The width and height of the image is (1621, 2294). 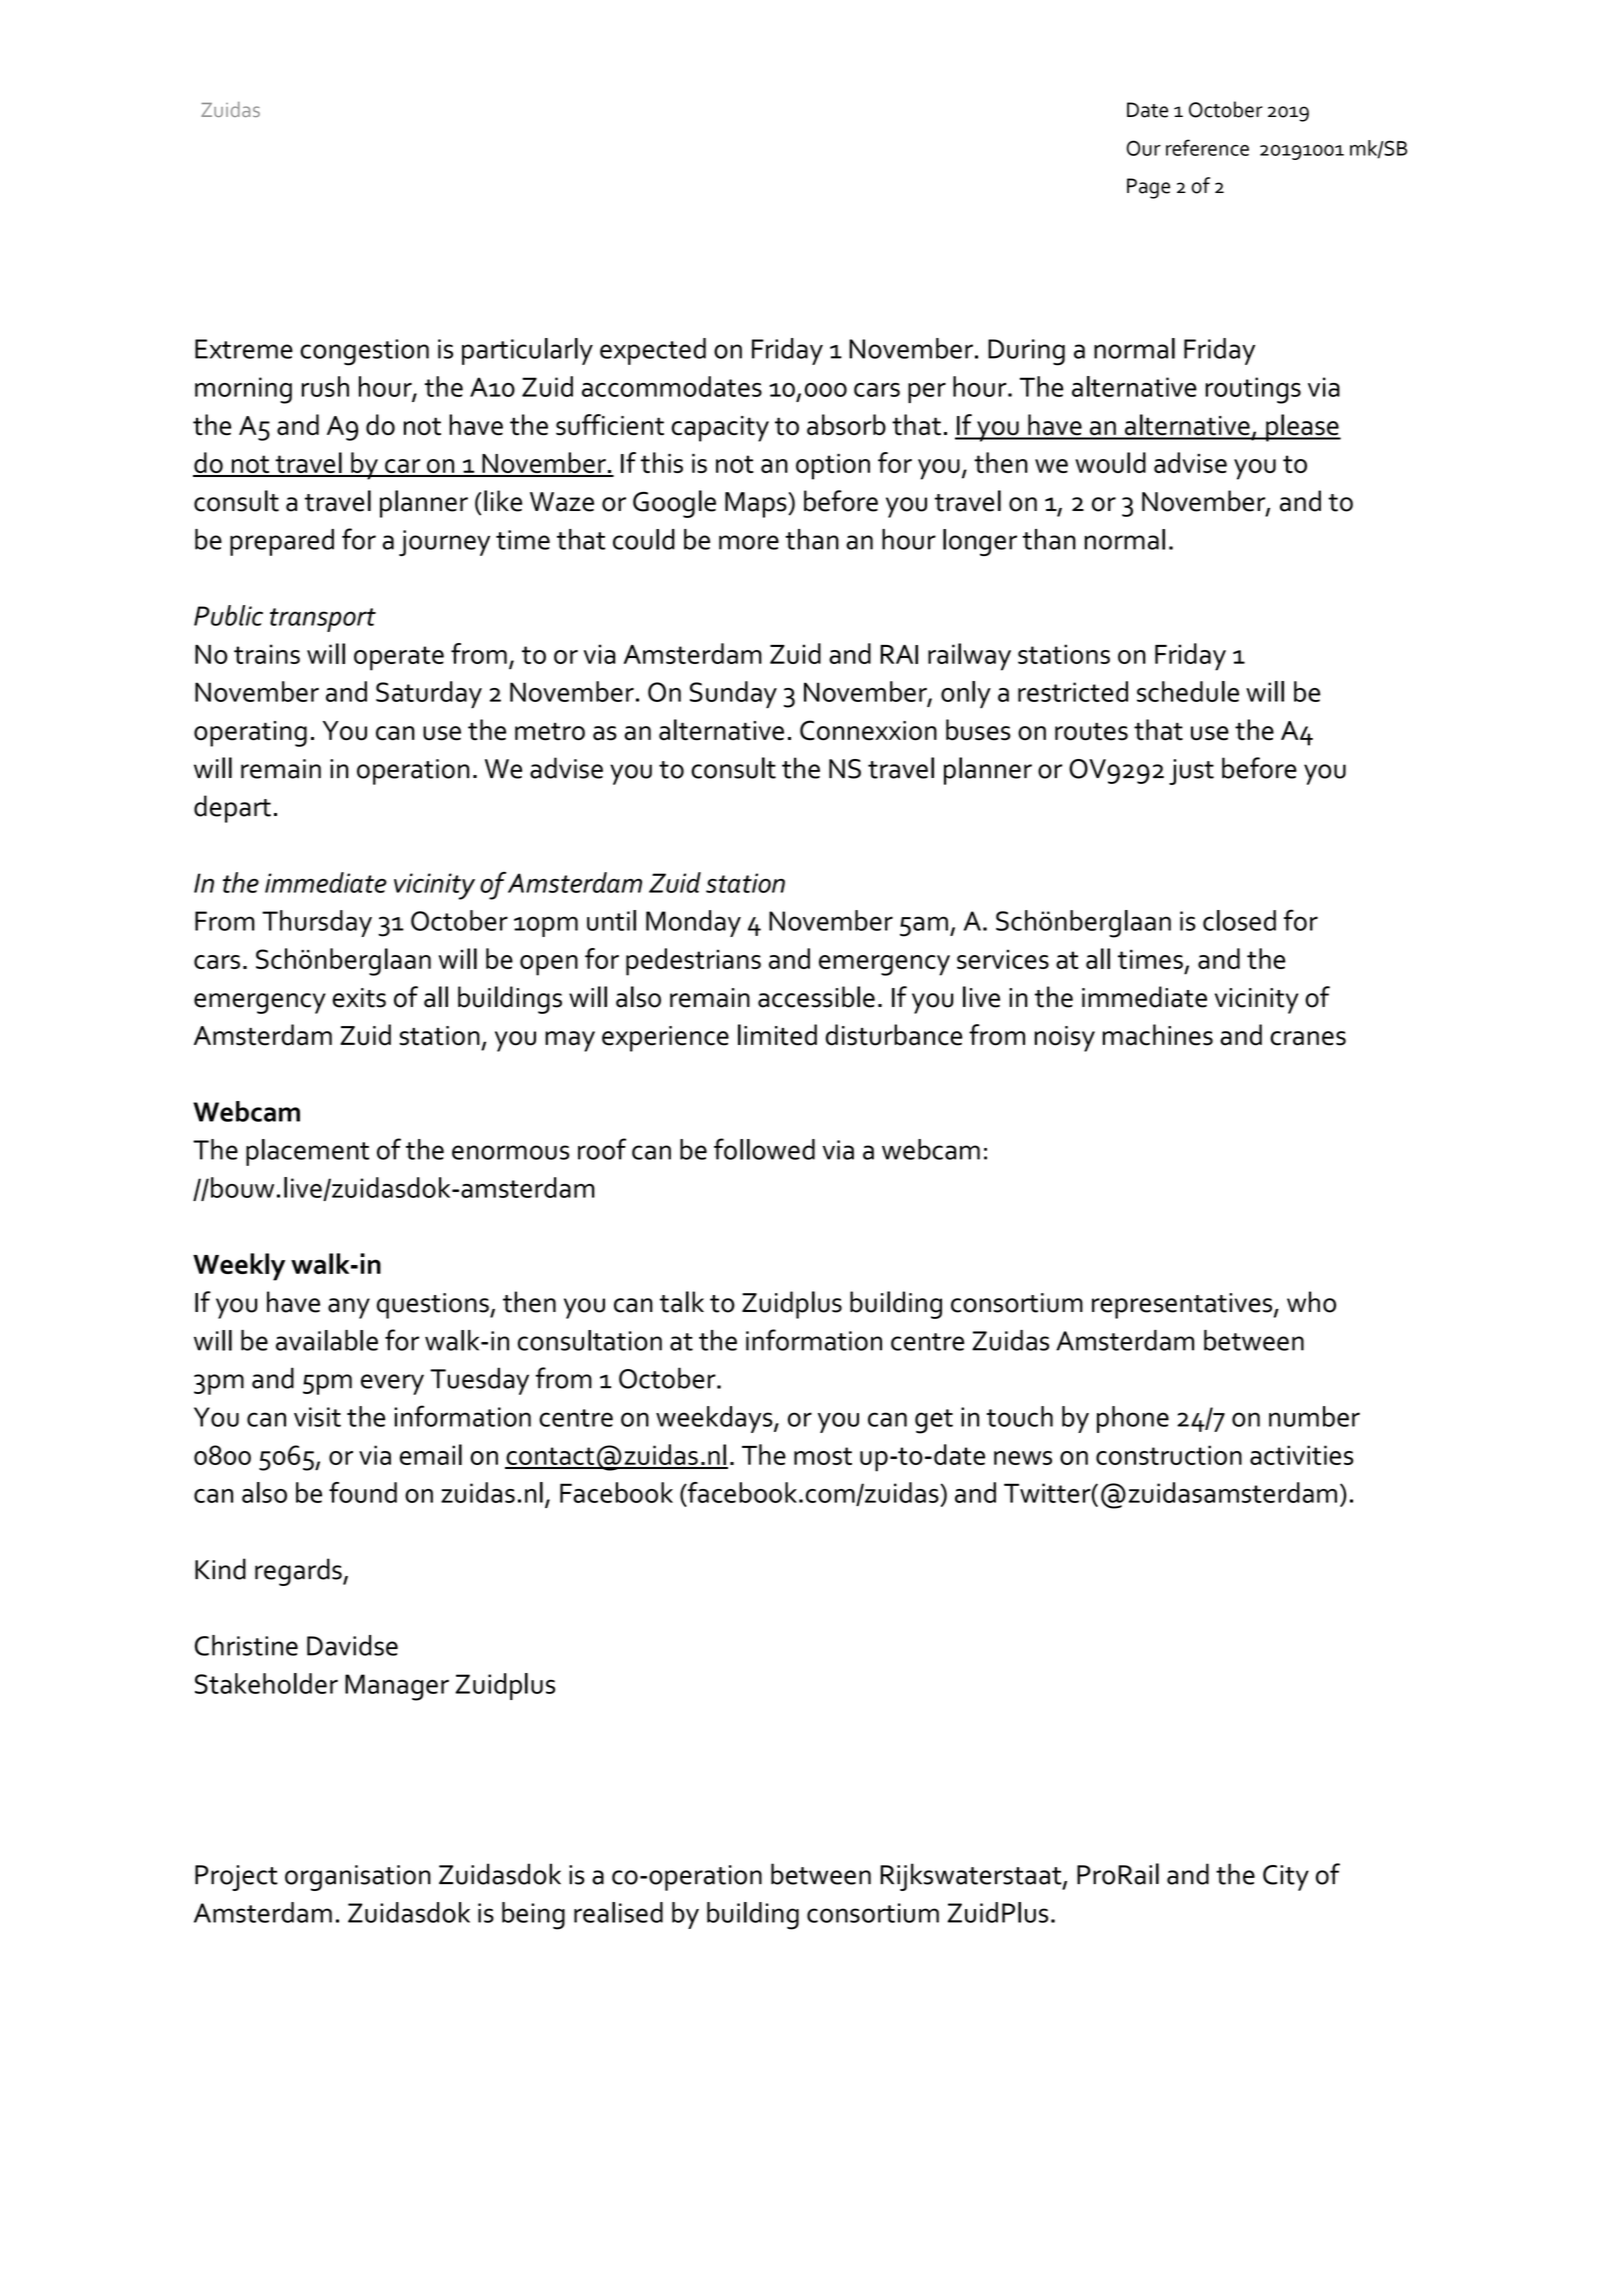 I want to click on operating, so click(x=250, y=734).
